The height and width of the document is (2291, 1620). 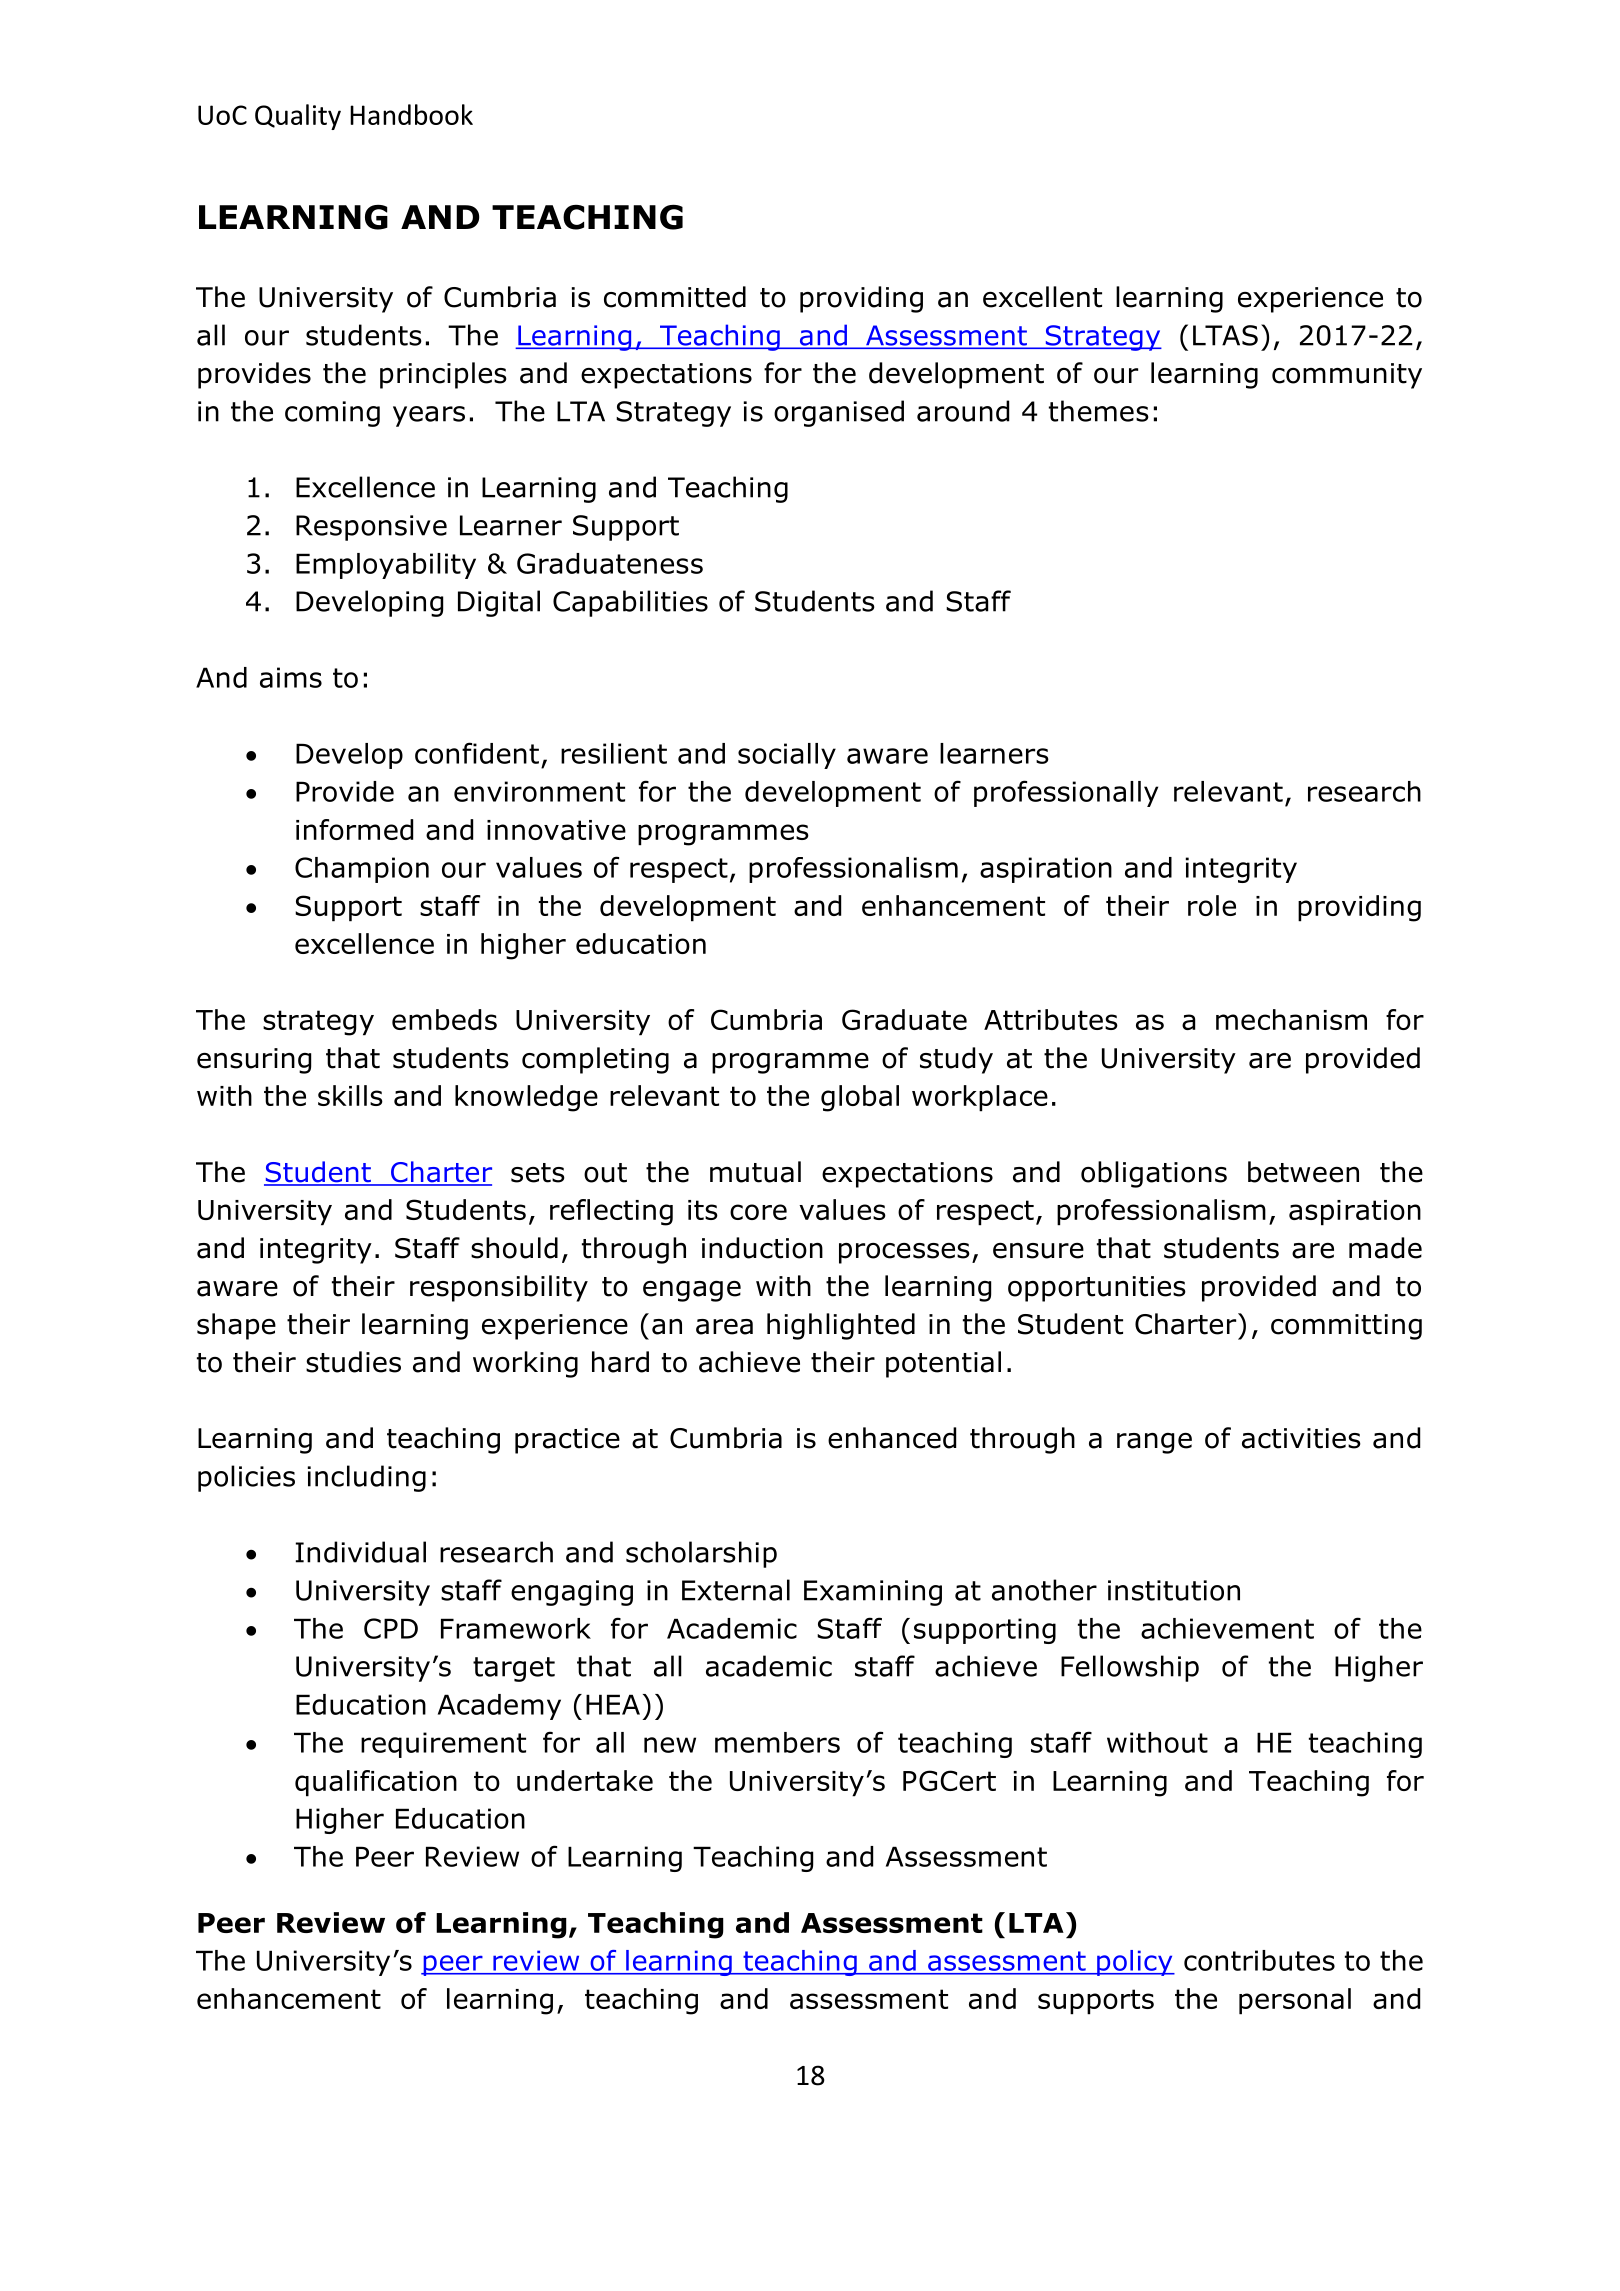 What do you see at coordinates (350, 1095) in the document?
I see `skills` at bounding box center [350, 1095].
